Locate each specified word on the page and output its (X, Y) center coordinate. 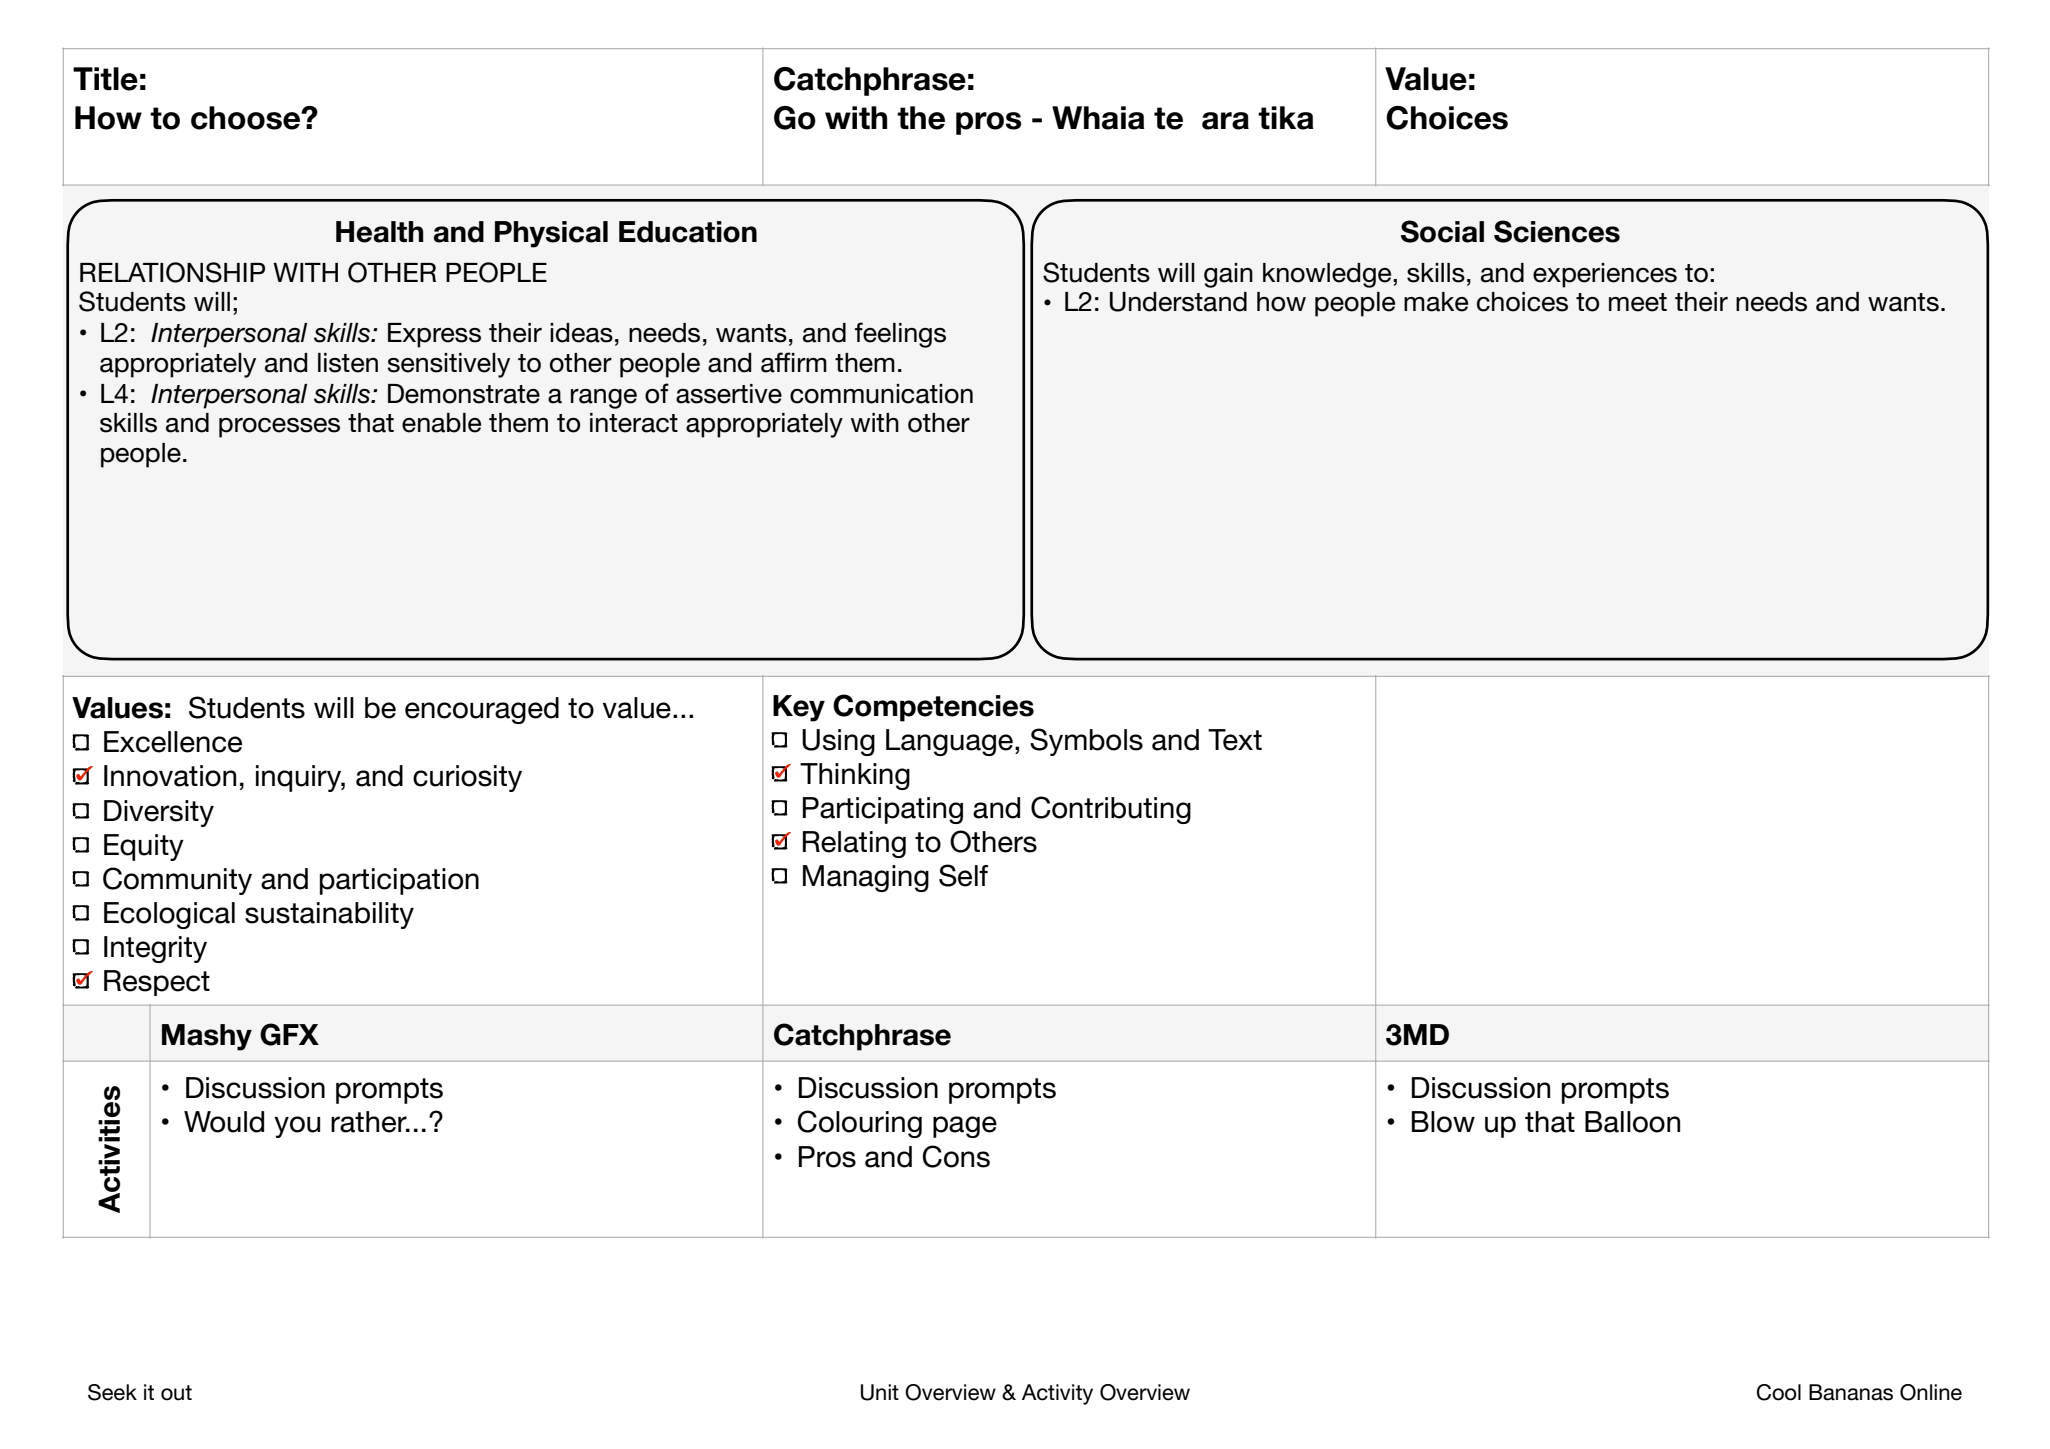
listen (348, 363)
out (176, 1393)
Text (1235, 740)
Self (963, 875)
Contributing (1111, 810)
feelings (900, 335)
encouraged (482, 710)
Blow (1443, 1122)
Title (105, 79)
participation (399, 881)
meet (1638, 302)
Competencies (933, 708)
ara (1225, 121)
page (965, 1127)
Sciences (1557, 231)
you (297, 1127)
